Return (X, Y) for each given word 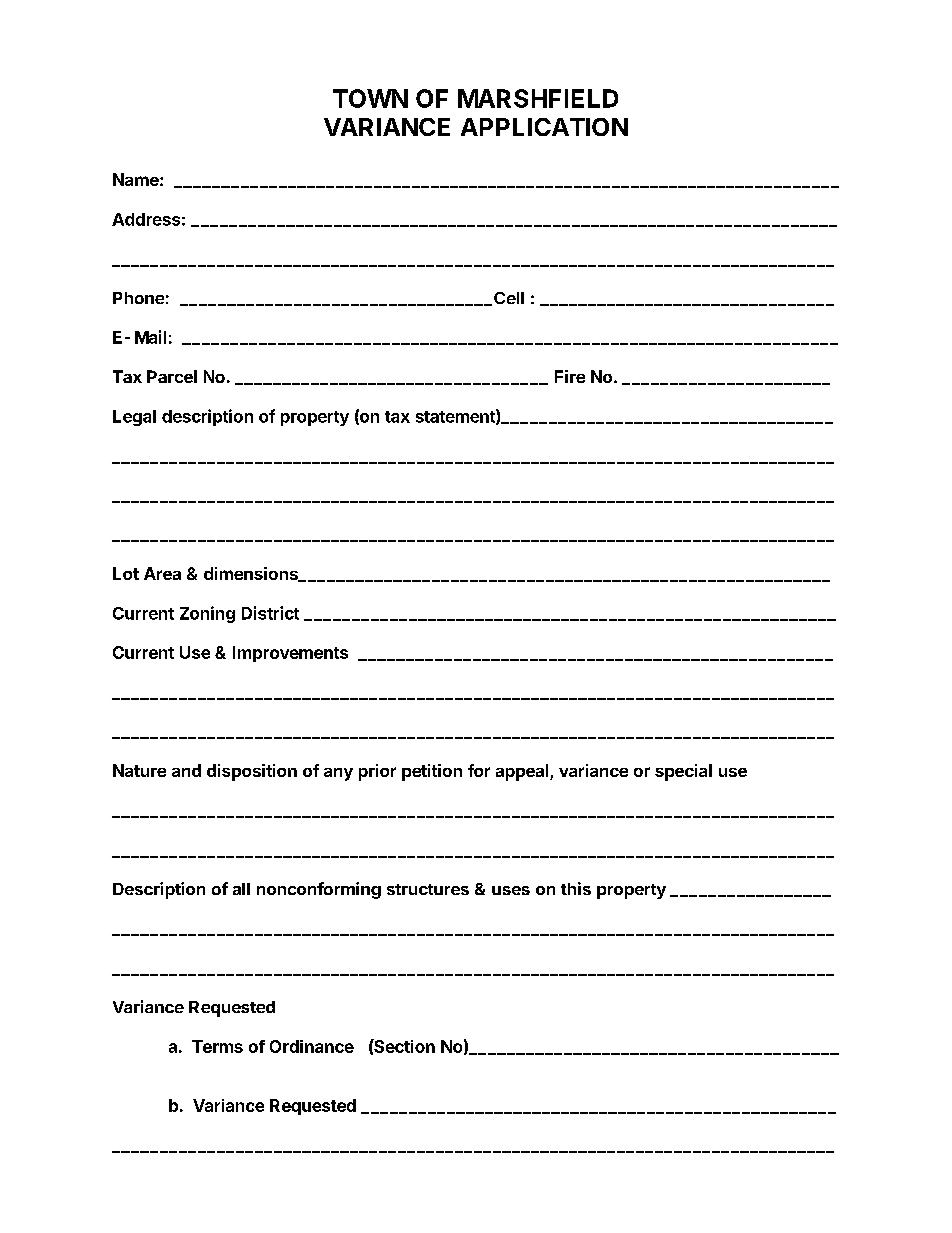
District (270, 613)
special (683, 772)
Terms (217, 1046)
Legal (134, 418)
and (186, 770)
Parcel (172, 376)
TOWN (370, 98)
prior (377, 772)
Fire (570, 376)
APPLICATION (544, 127)
